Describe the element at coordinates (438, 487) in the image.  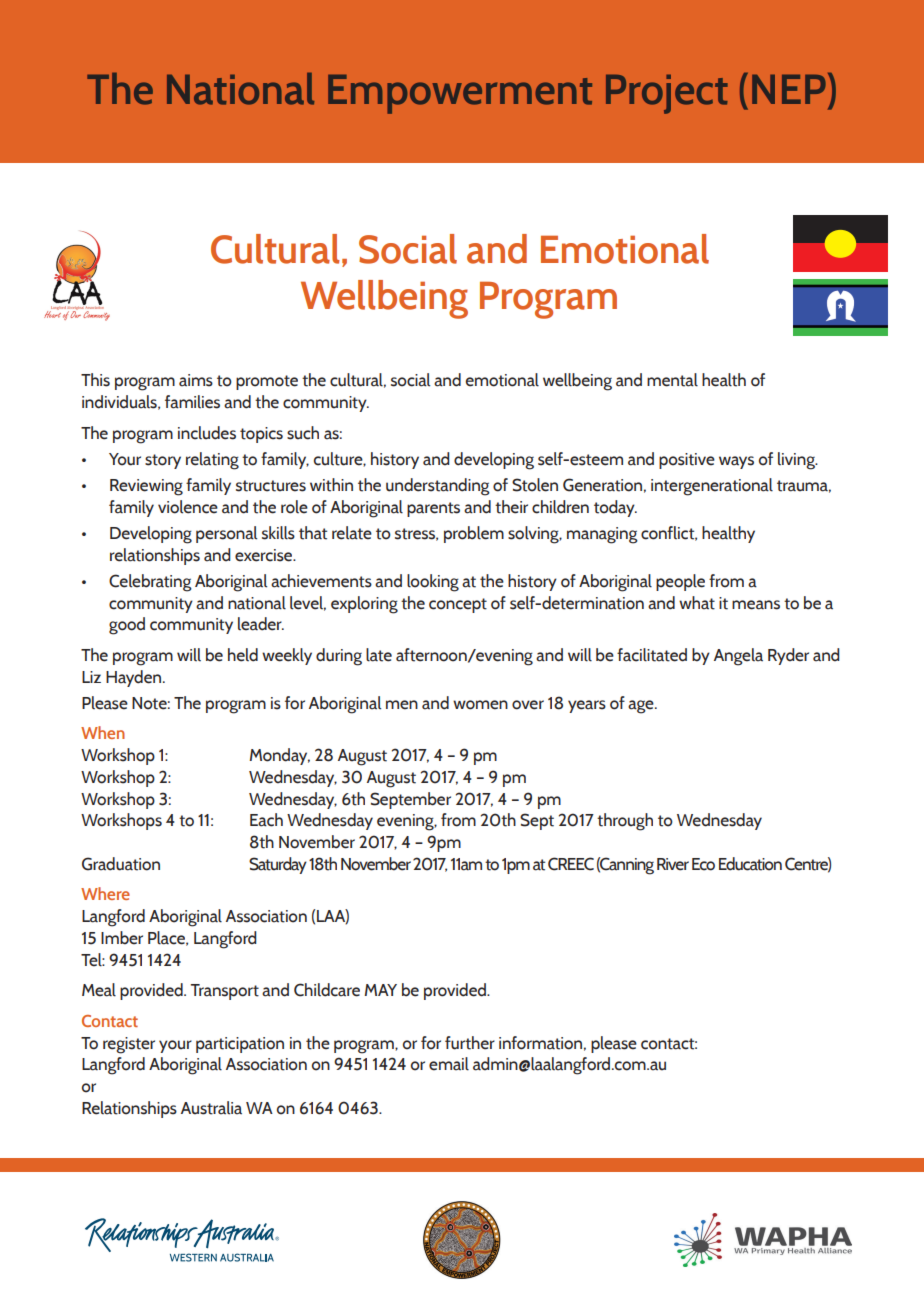
I see `understanding` at that location.
